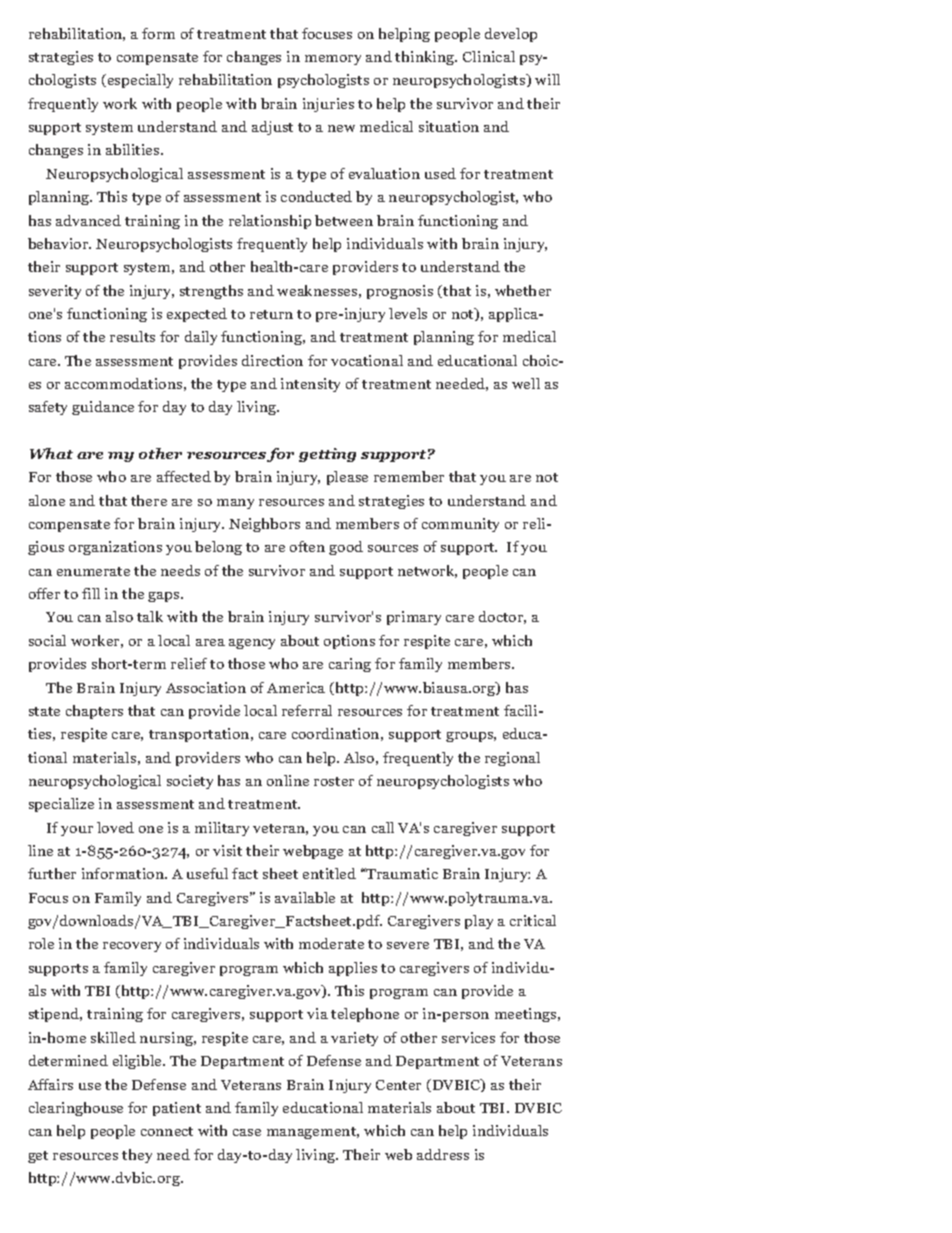 Image resolution: width=952 pixels, height=1233 pixels. What do you see at coordinates (91, 593) in the screenshot?
I see `fill` at bounding box center [91, 593].
